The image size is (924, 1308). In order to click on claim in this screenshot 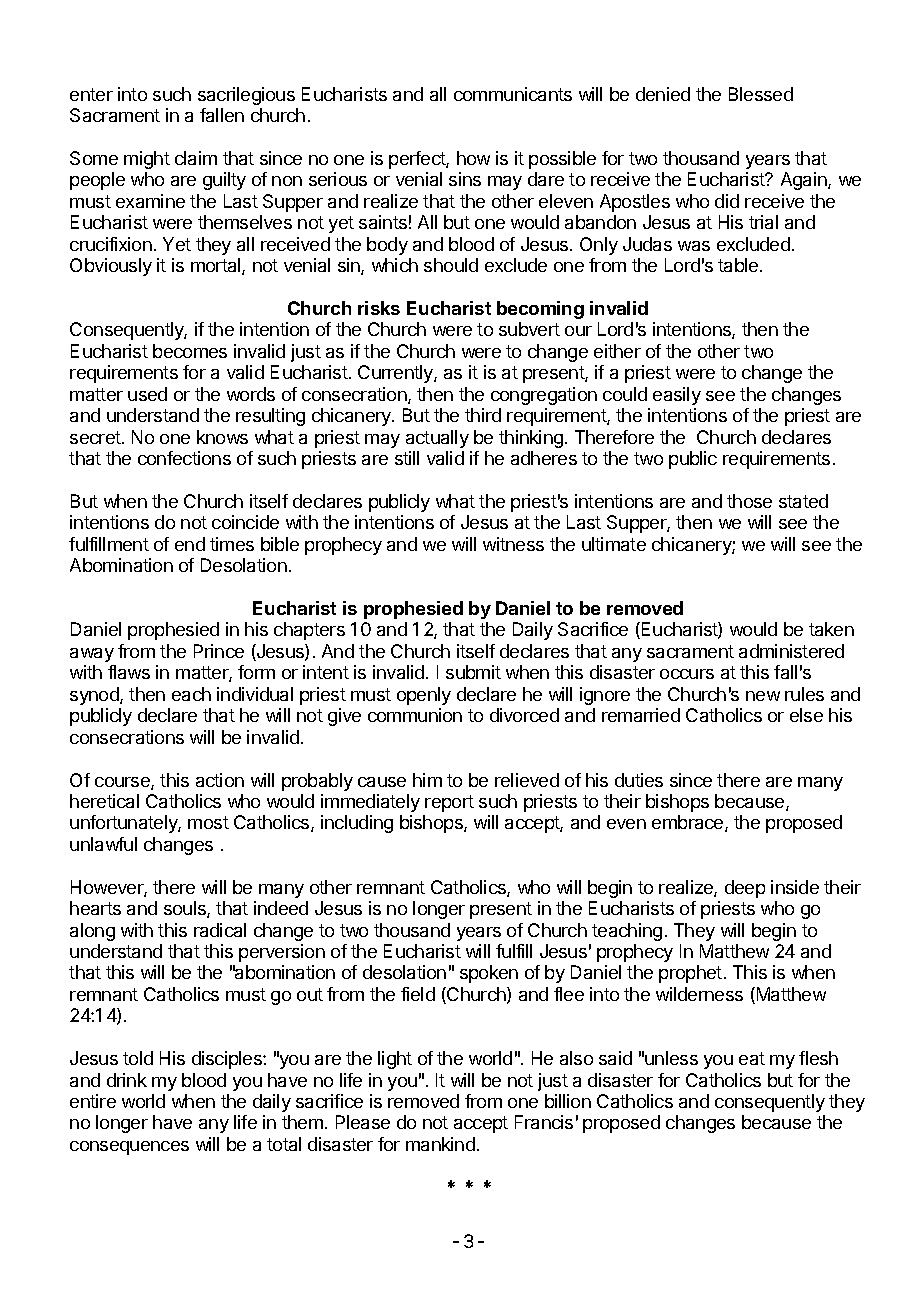, I will do `click(196, 158)`.
